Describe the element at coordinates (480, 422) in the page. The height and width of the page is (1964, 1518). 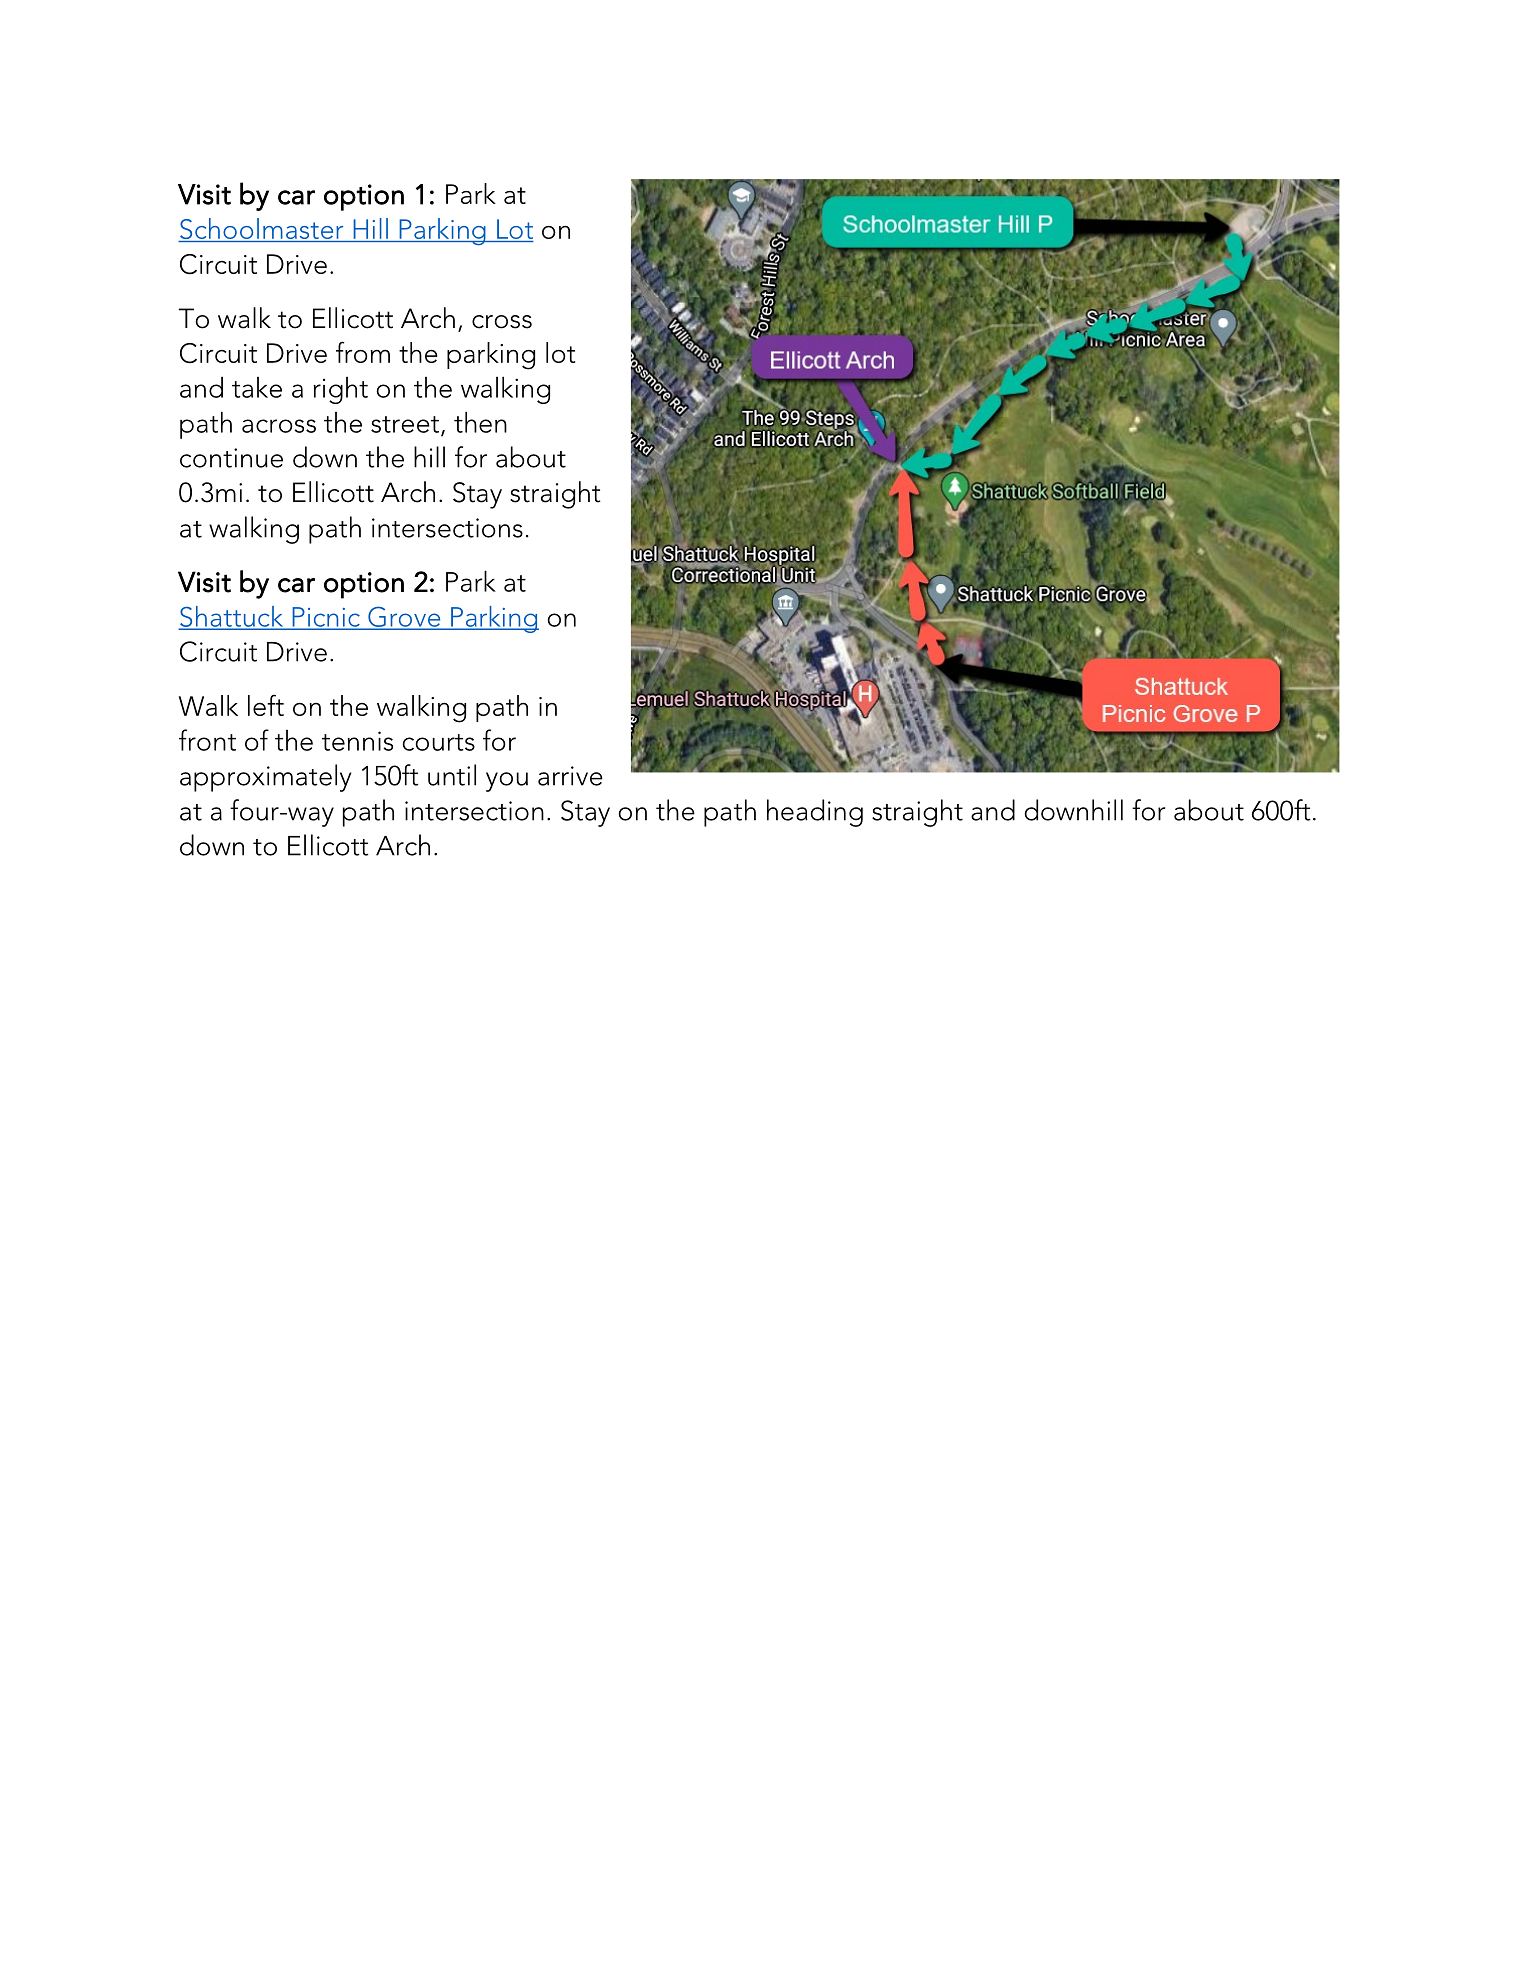
I see `then` at that location.
